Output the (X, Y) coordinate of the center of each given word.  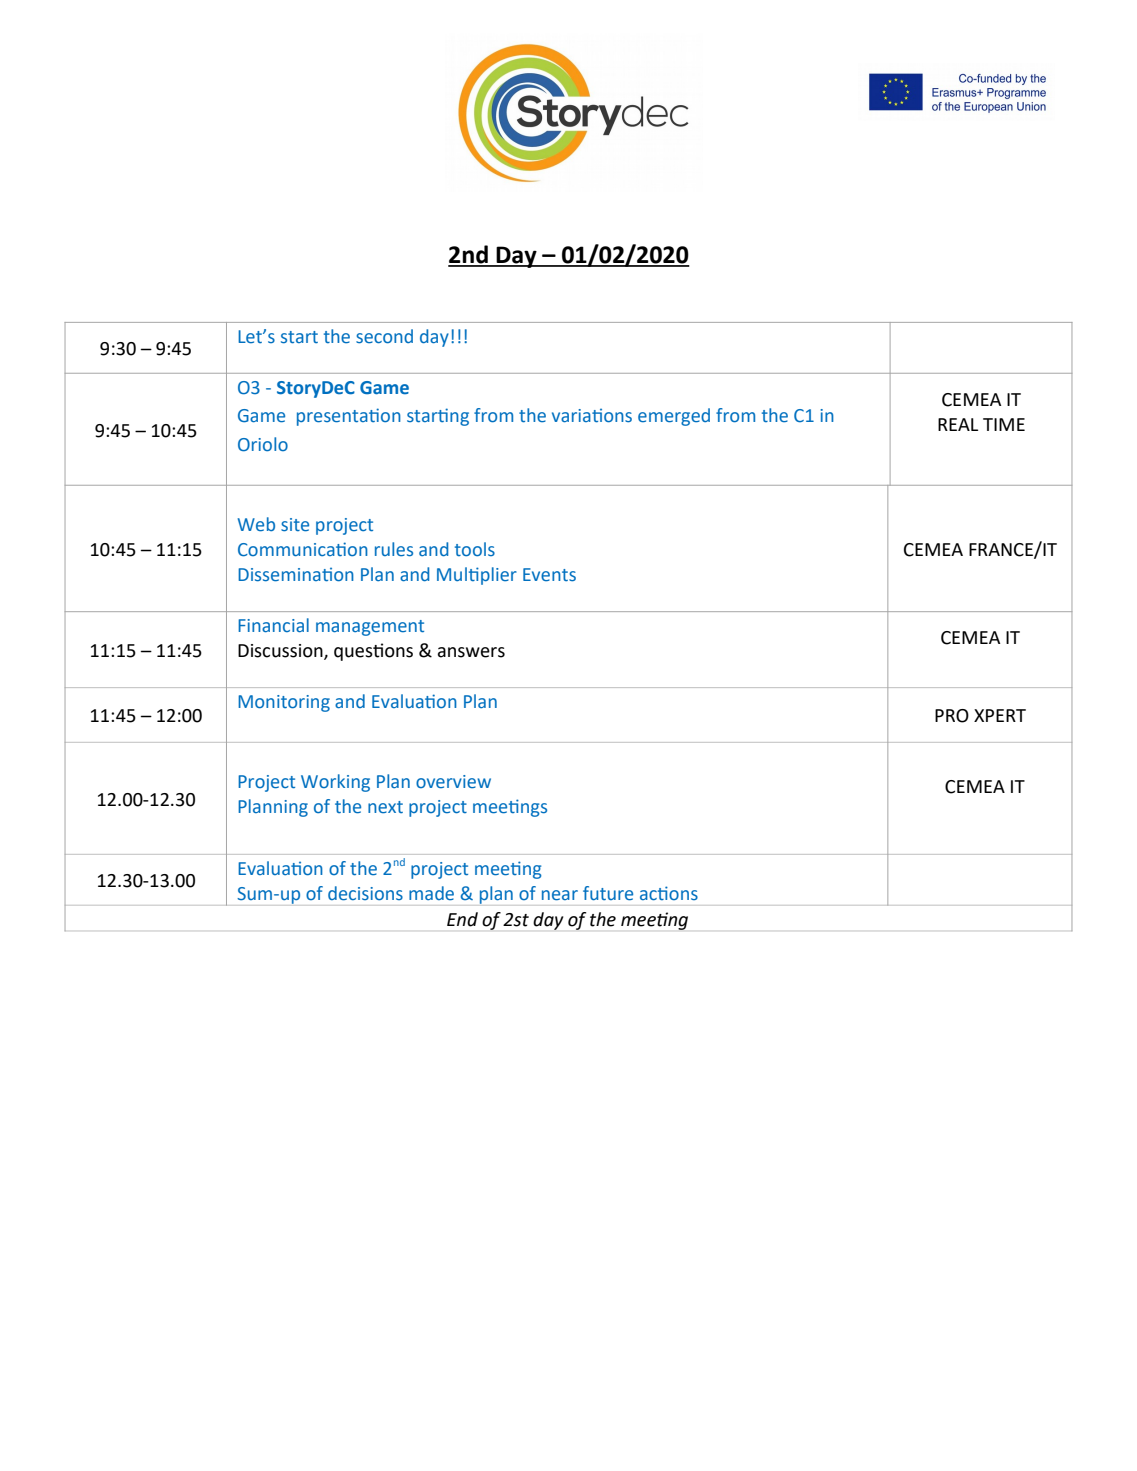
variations (592, 415)
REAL (958, 424)
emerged (674, 417)
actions (669, 893)
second (384, 336)
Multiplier (477, 576)
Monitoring (284, 703)
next (385, 807)
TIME (1004, 424)
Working (335, 783)
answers (471, 652)
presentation (349, 417)
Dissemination (296, 574)
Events (549, 575)
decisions (365, 893)
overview (453, 782)
